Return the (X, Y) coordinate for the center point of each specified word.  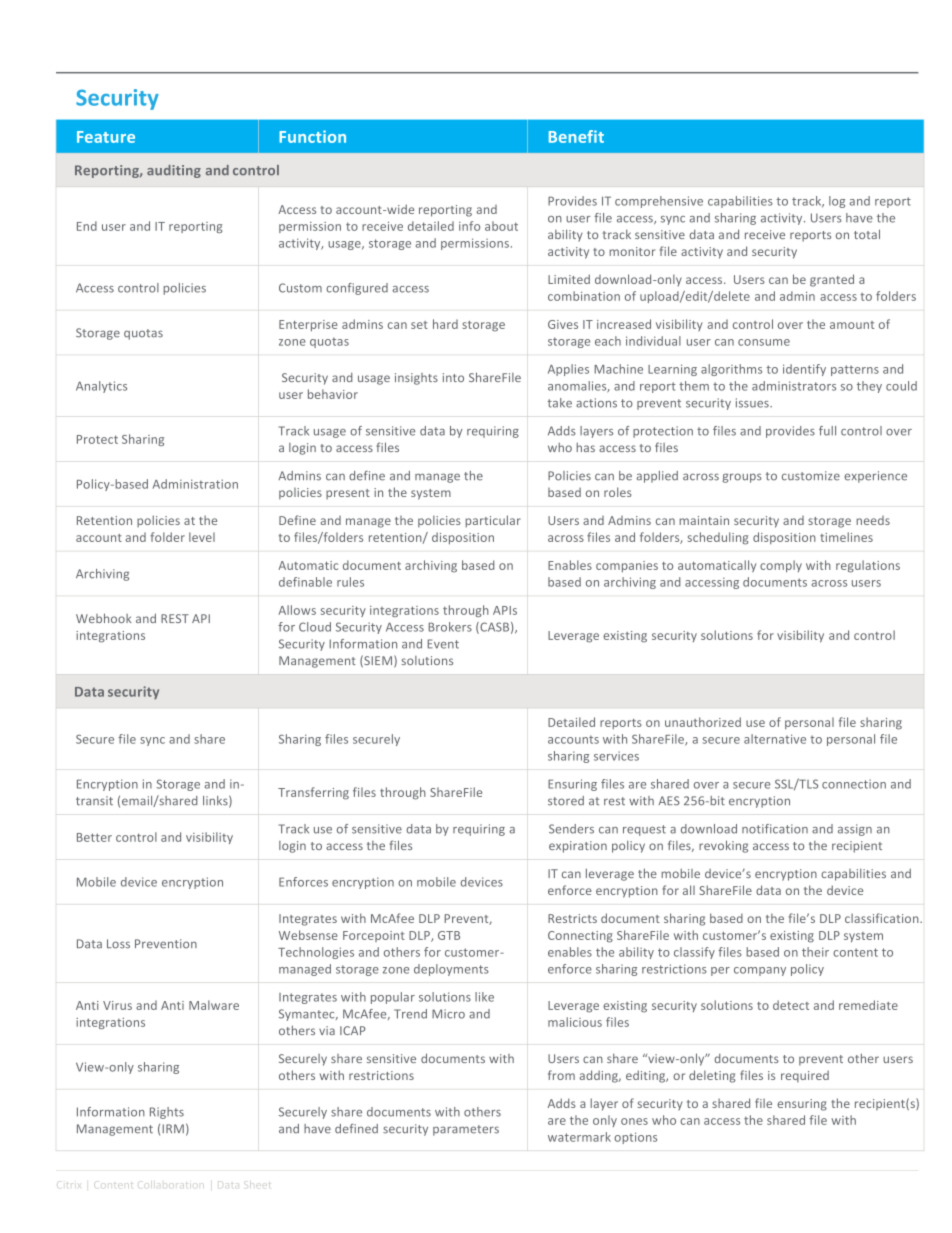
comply (781, 566)
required (805, 1076)
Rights (167, 1113)
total (867, 234)
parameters (466, 1130)
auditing (174, 171)
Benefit (576, 136)
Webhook (104, 618)
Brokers (450, 627)
